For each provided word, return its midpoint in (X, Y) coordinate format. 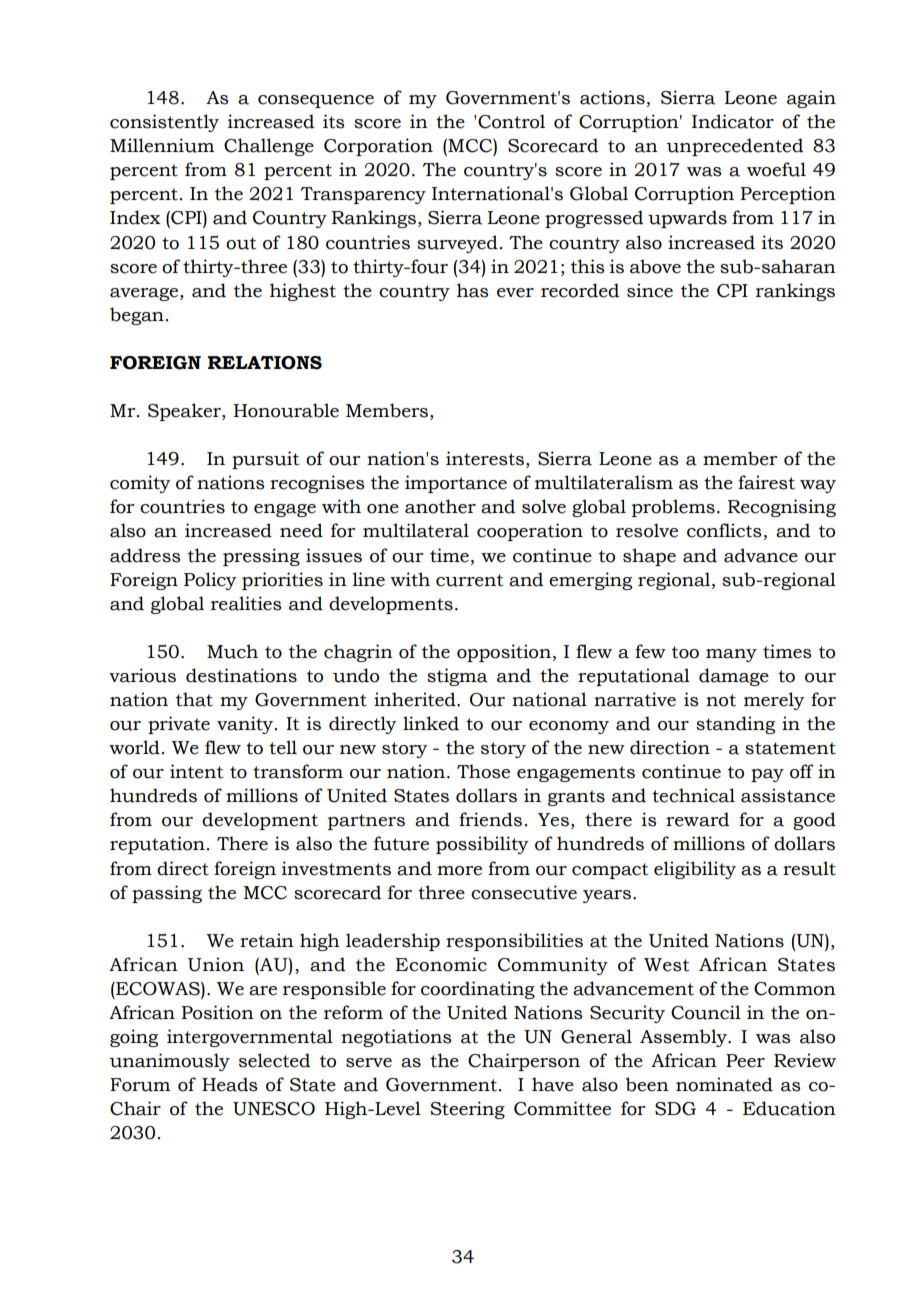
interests (485, 458)
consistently (164, 123)
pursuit (265, 460)
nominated (724, 1084)
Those (483, 771)
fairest (766, 482)
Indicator (733, 121)
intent (196, 771)
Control (511, 121)
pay (767, 775)
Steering (467, 1110)
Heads (230, 1084)
